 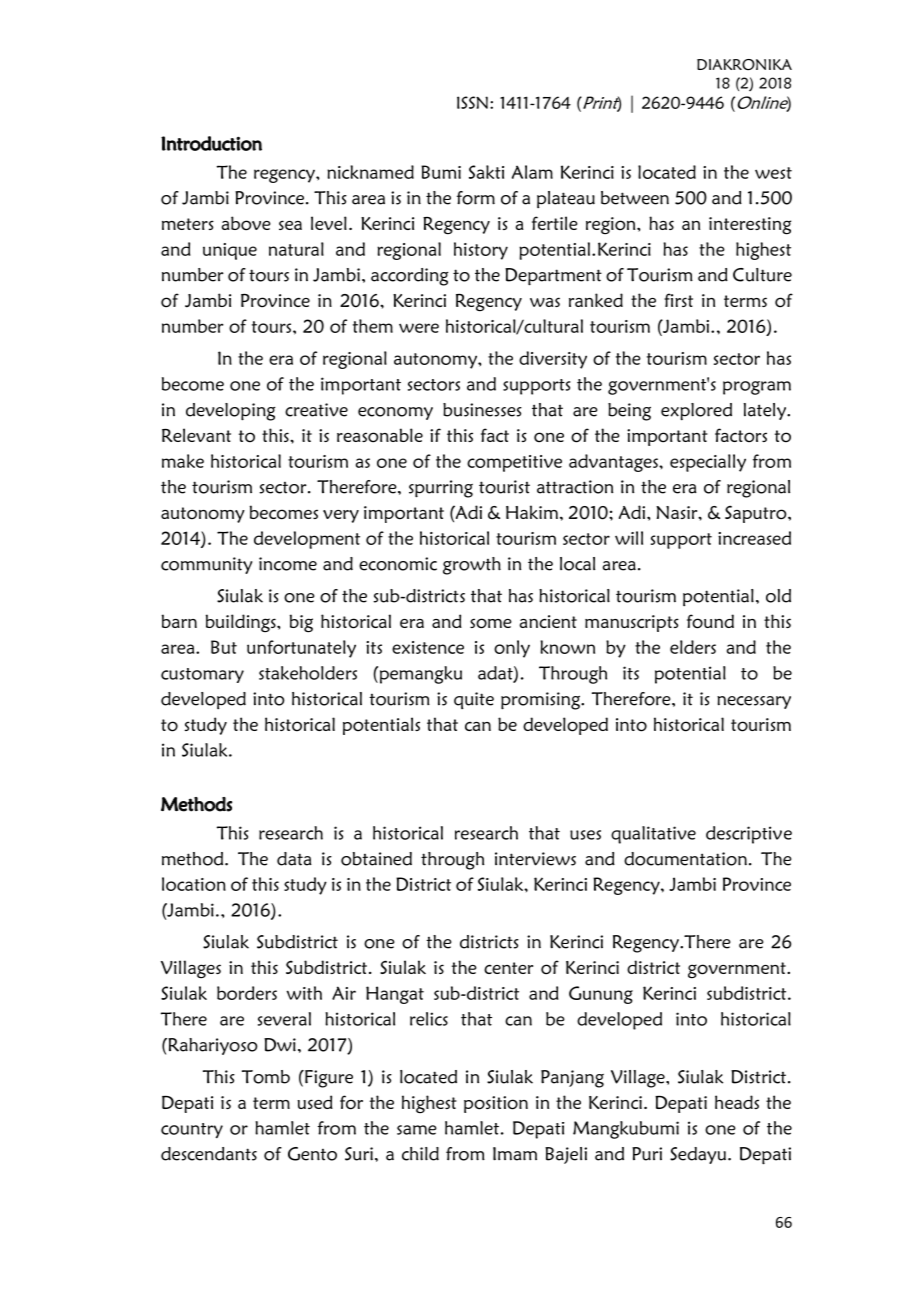 I want to click on Tomb, so click(x=266, y=1077).
